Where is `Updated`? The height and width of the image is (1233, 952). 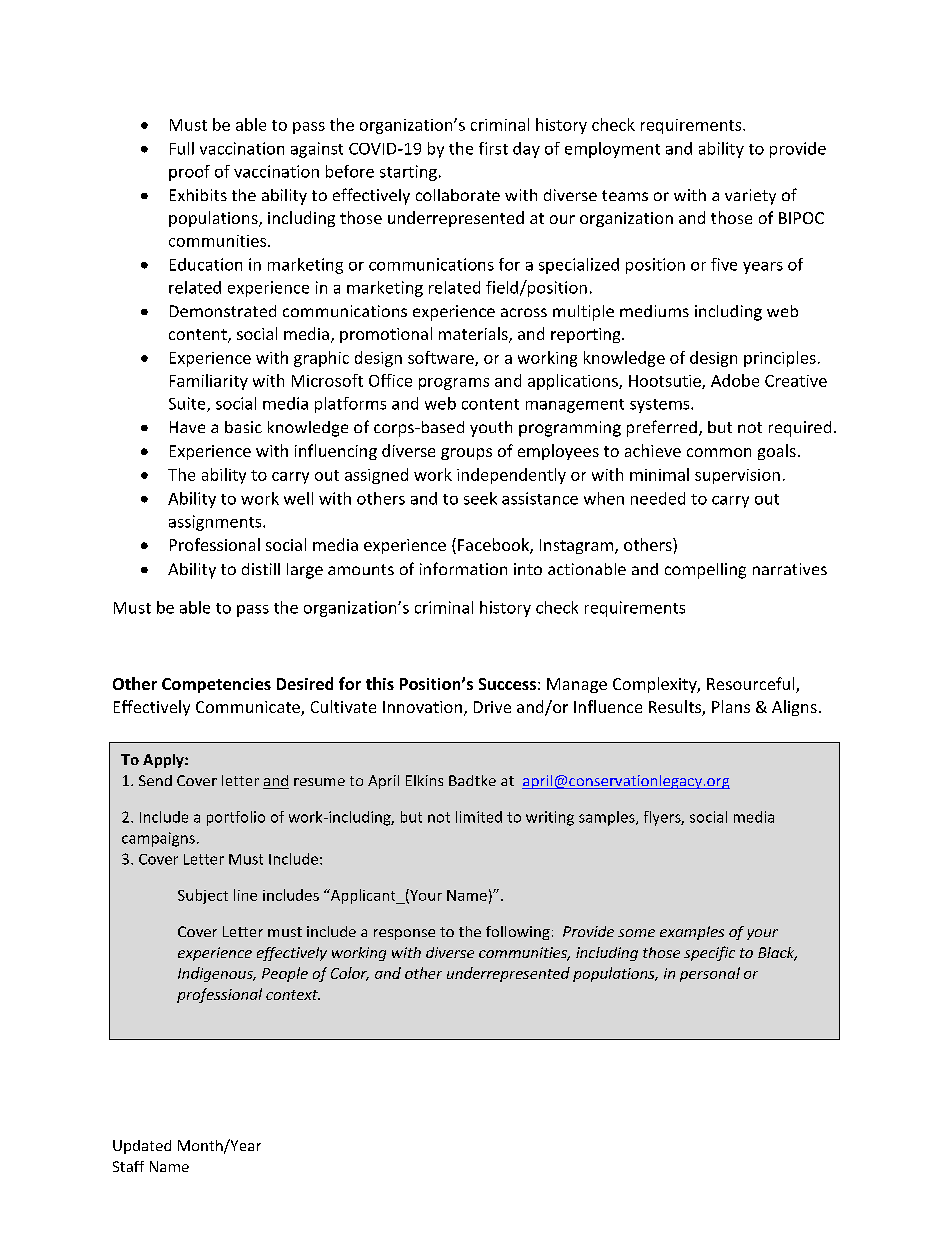
Updated is located at coordinates (142, 1147).
